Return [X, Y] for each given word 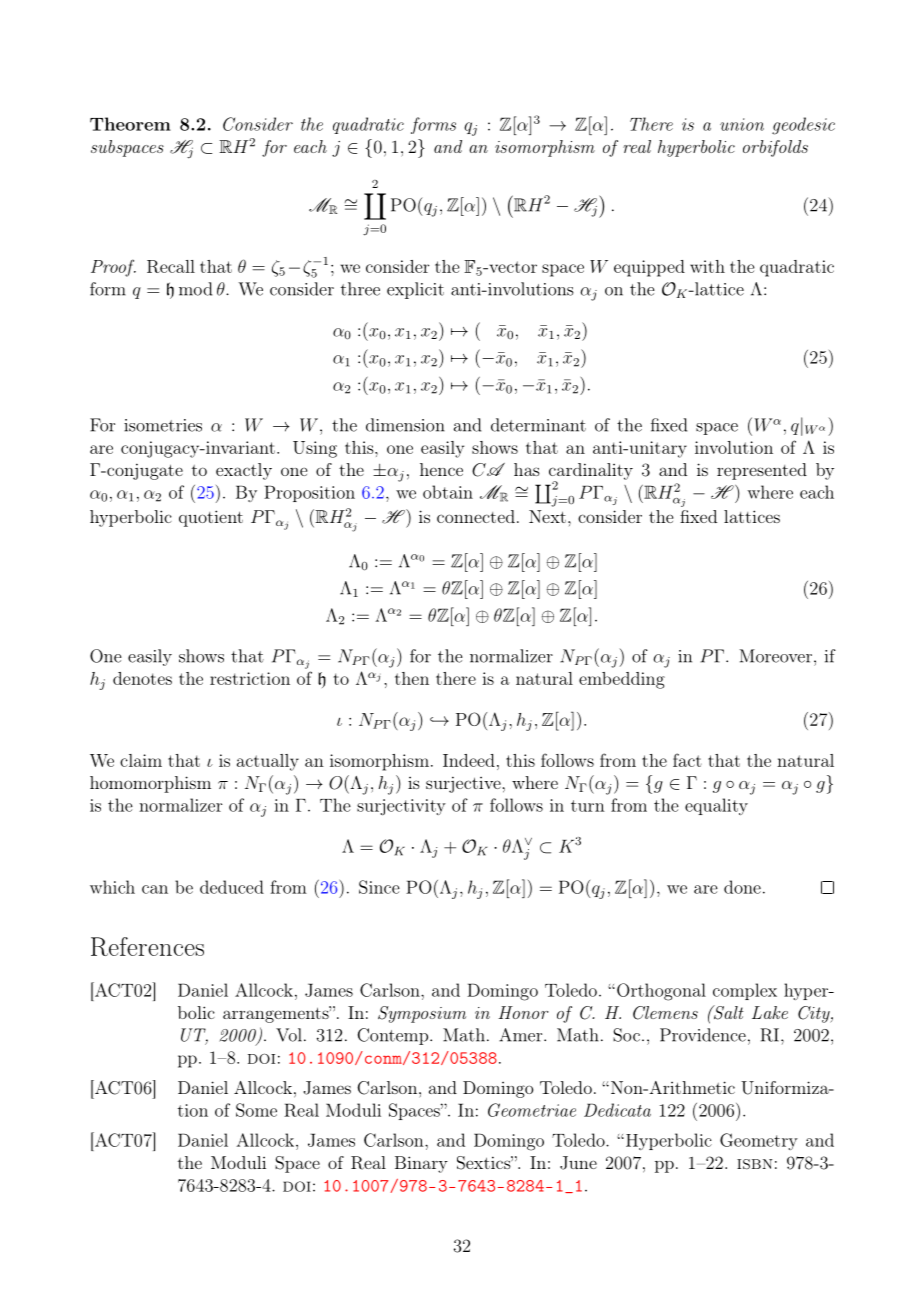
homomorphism [150, 784]
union [742, 124]
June [578, 1163]
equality [716, 806]
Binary [421, 1164]
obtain [448, 492]
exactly [244, 471]
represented [762, 471]
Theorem [130, 124]
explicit [415, 290]
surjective [464, 785]
